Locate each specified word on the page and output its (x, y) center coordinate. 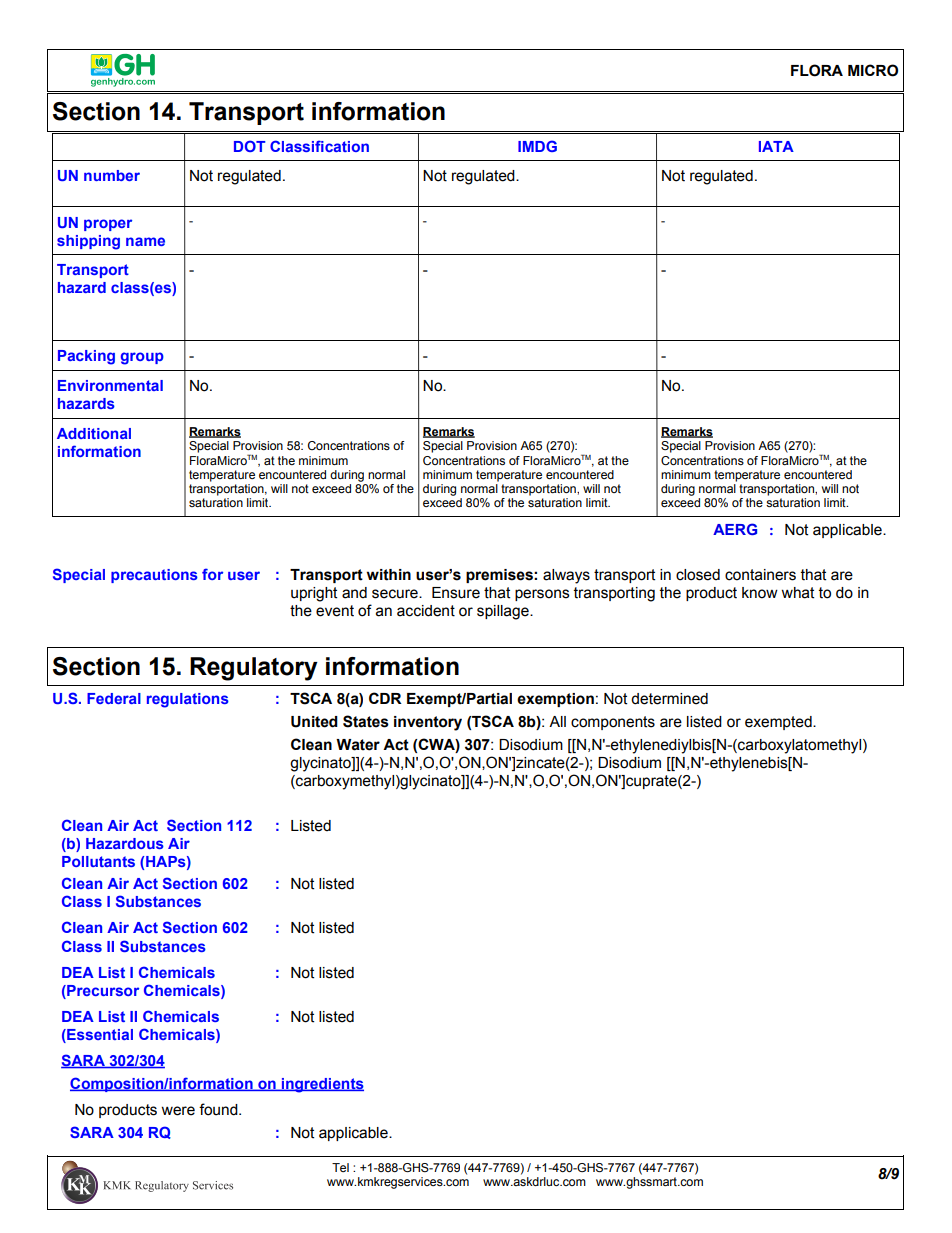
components (613, 723)
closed (698, 575)
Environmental (110, 385)
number (112, 175)
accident (426, 611)
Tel (340, 1167)
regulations (188, 700)
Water (358, 745)
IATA (776, 146)
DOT (250, 146)
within (389, 575)
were (178, 1111)
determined (669, 699)
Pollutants (98, 861)
